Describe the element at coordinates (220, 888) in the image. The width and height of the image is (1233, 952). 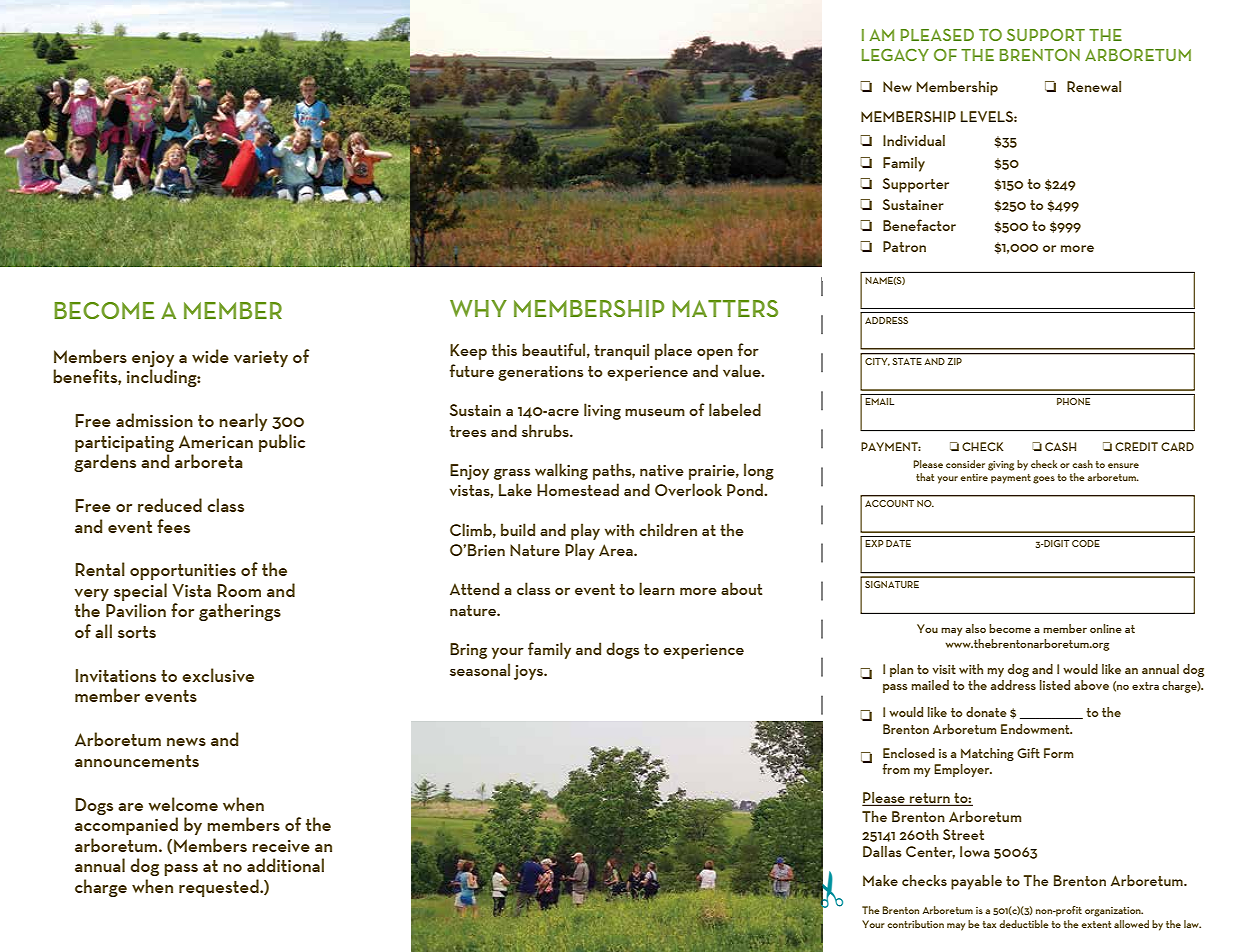
I see `requested` at that location.
